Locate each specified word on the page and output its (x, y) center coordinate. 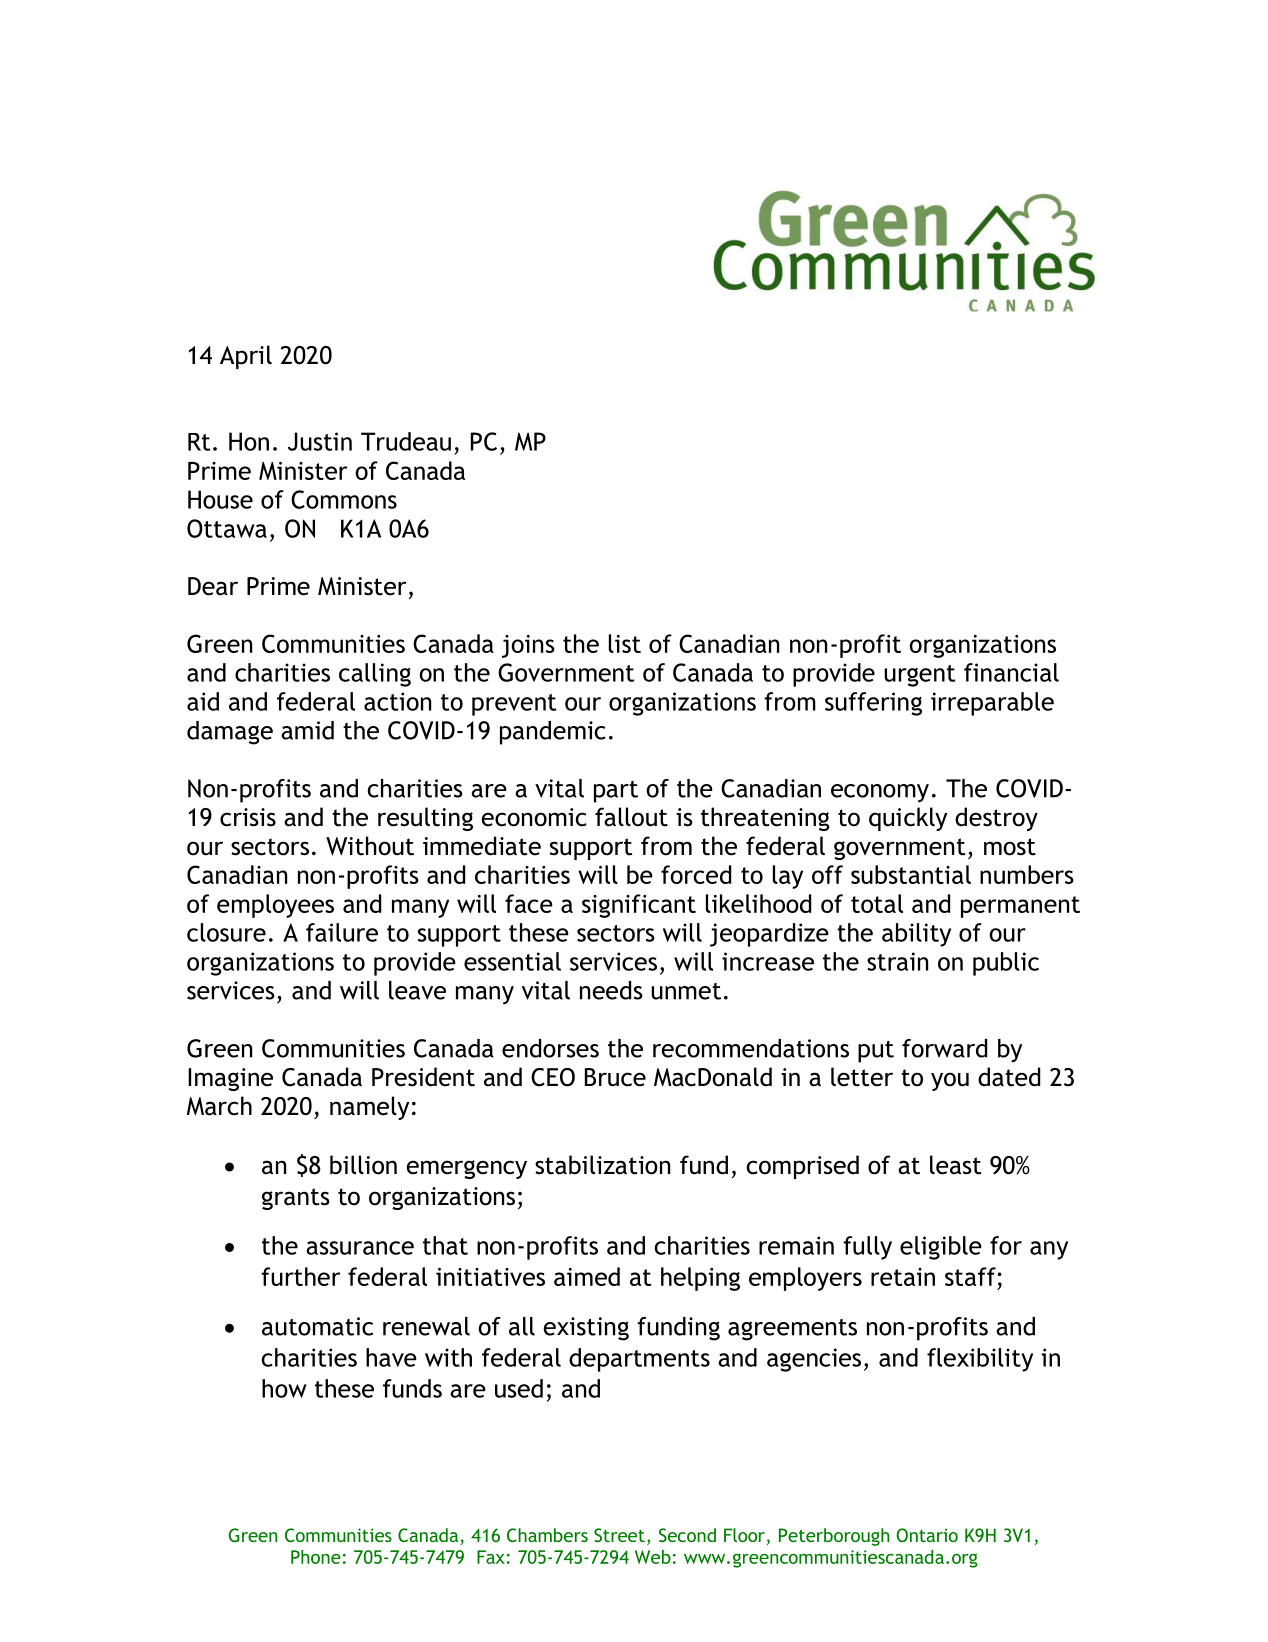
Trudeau (406, 441)
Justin (320, 441)
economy (880, 793)
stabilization (602, 1165)
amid (307, 730)
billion (363, 1165)
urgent (919, 676)
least (955, 1165)
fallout (631, 817)
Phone (316, 1557)
